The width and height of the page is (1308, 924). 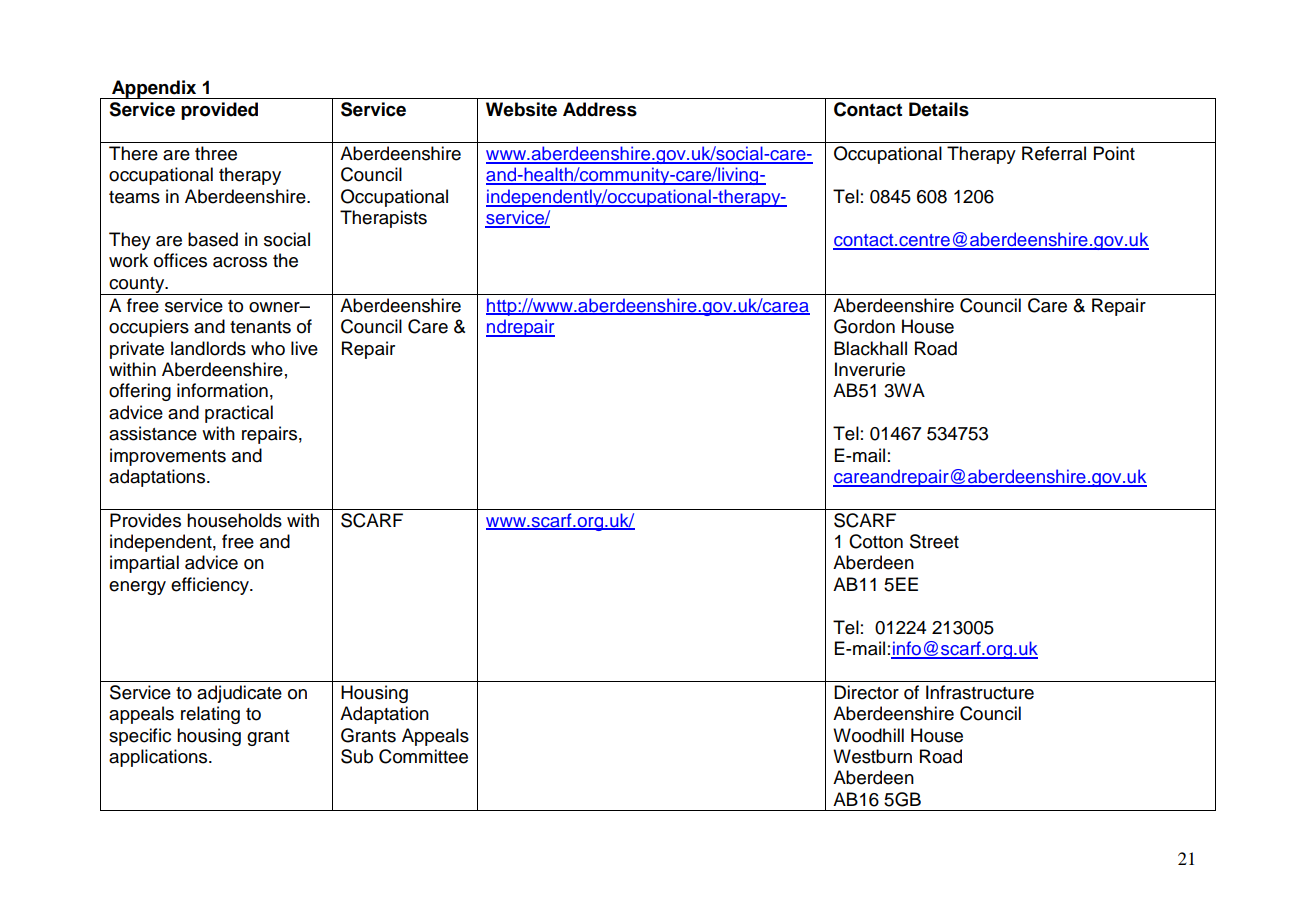 I want to click on provided, so click(x=219, y=111).
